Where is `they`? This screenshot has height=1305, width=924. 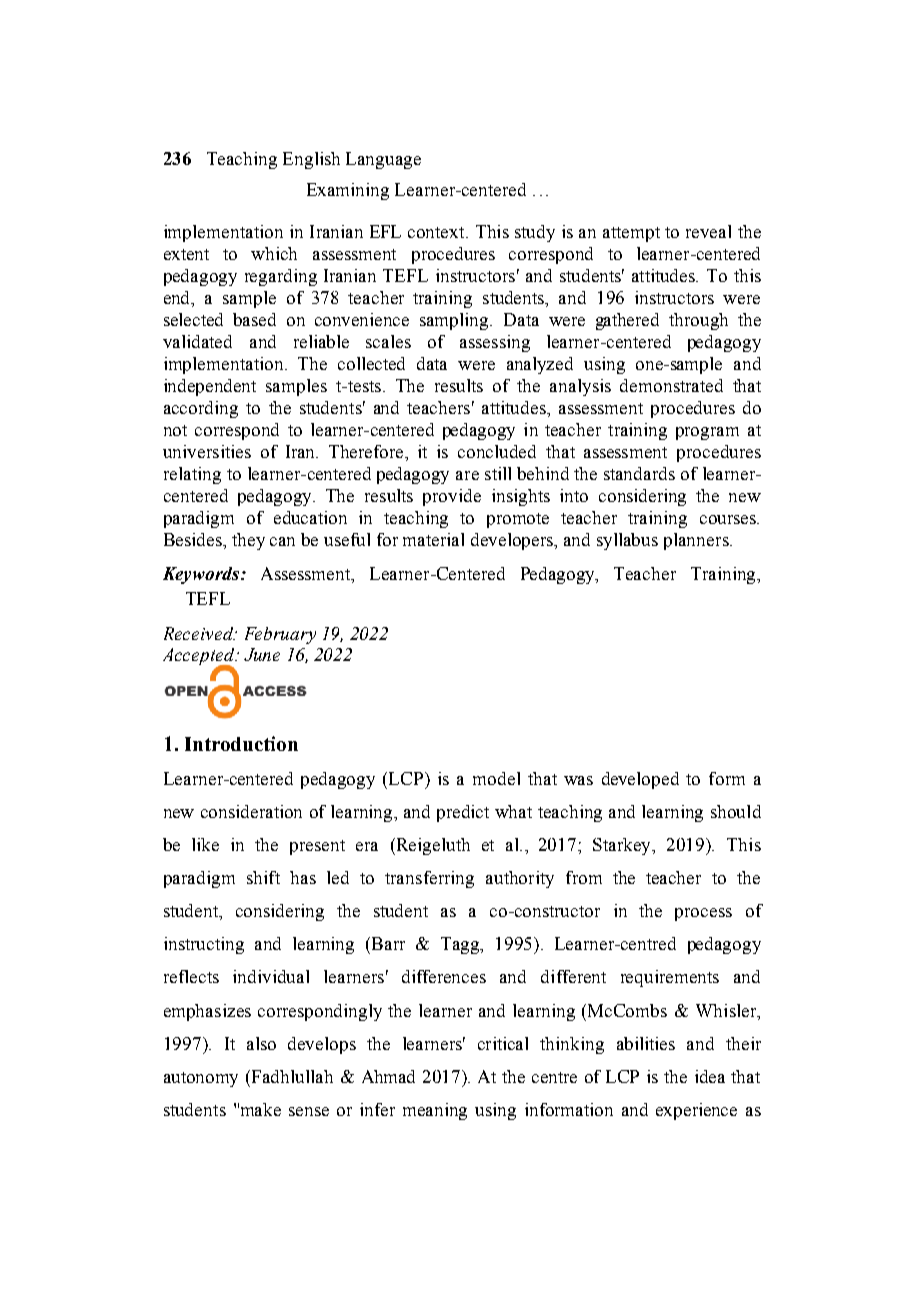 they is located at coordinates (248, 541).
